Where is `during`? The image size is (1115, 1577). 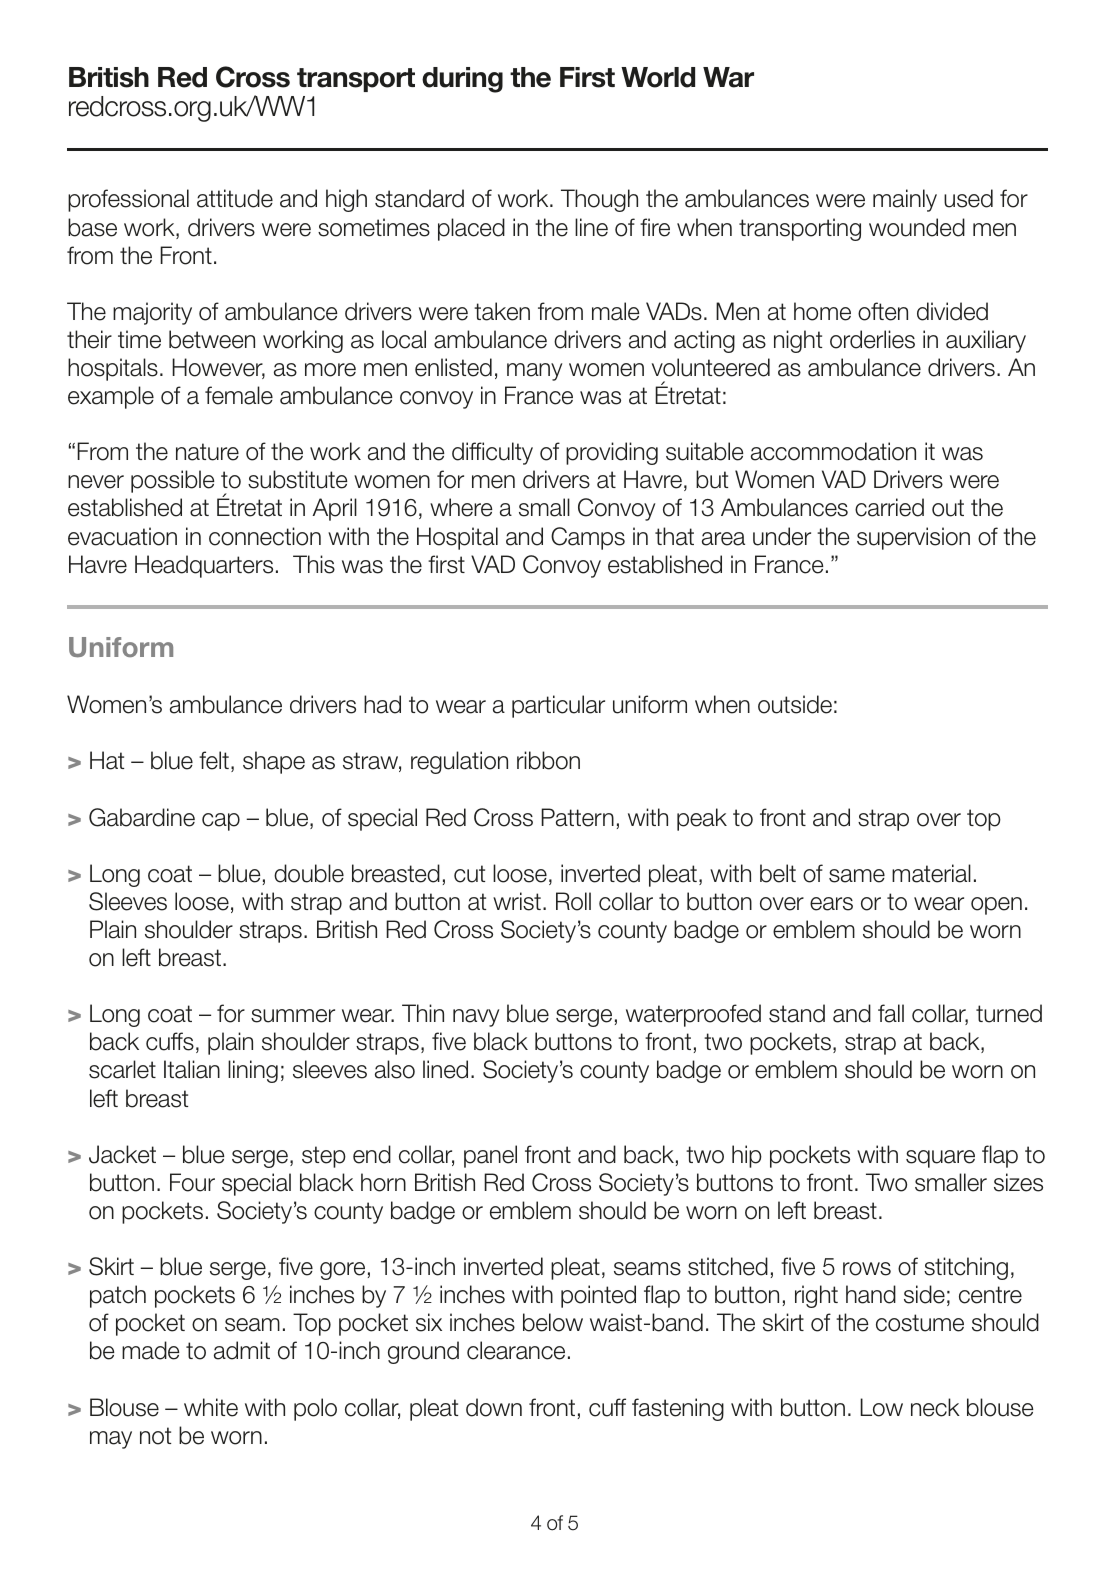 during is located at coordinates (462, 80).
